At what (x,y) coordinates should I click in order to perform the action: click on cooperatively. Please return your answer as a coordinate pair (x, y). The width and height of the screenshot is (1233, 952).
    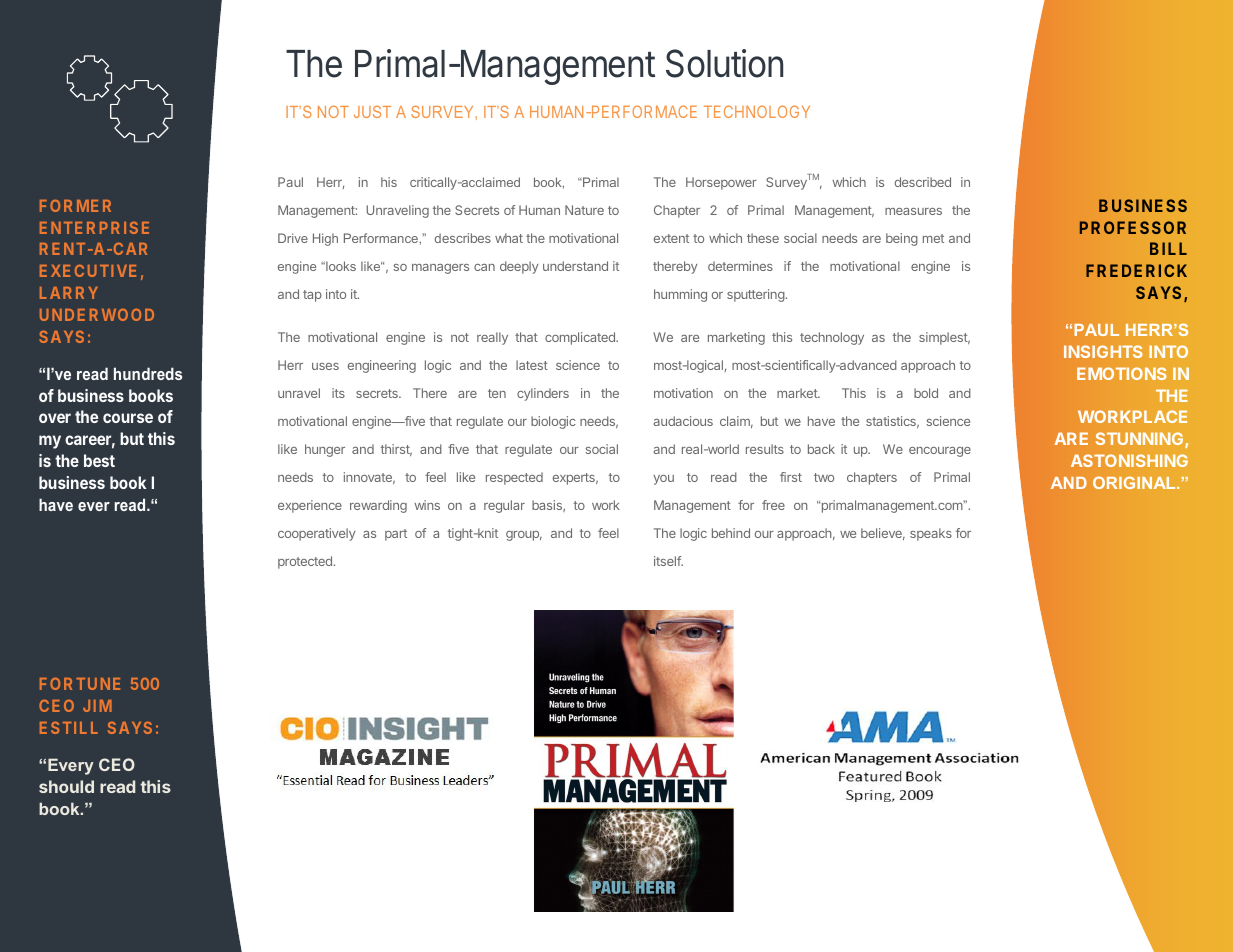
    Looking at the image, I should click on (317, 534).
